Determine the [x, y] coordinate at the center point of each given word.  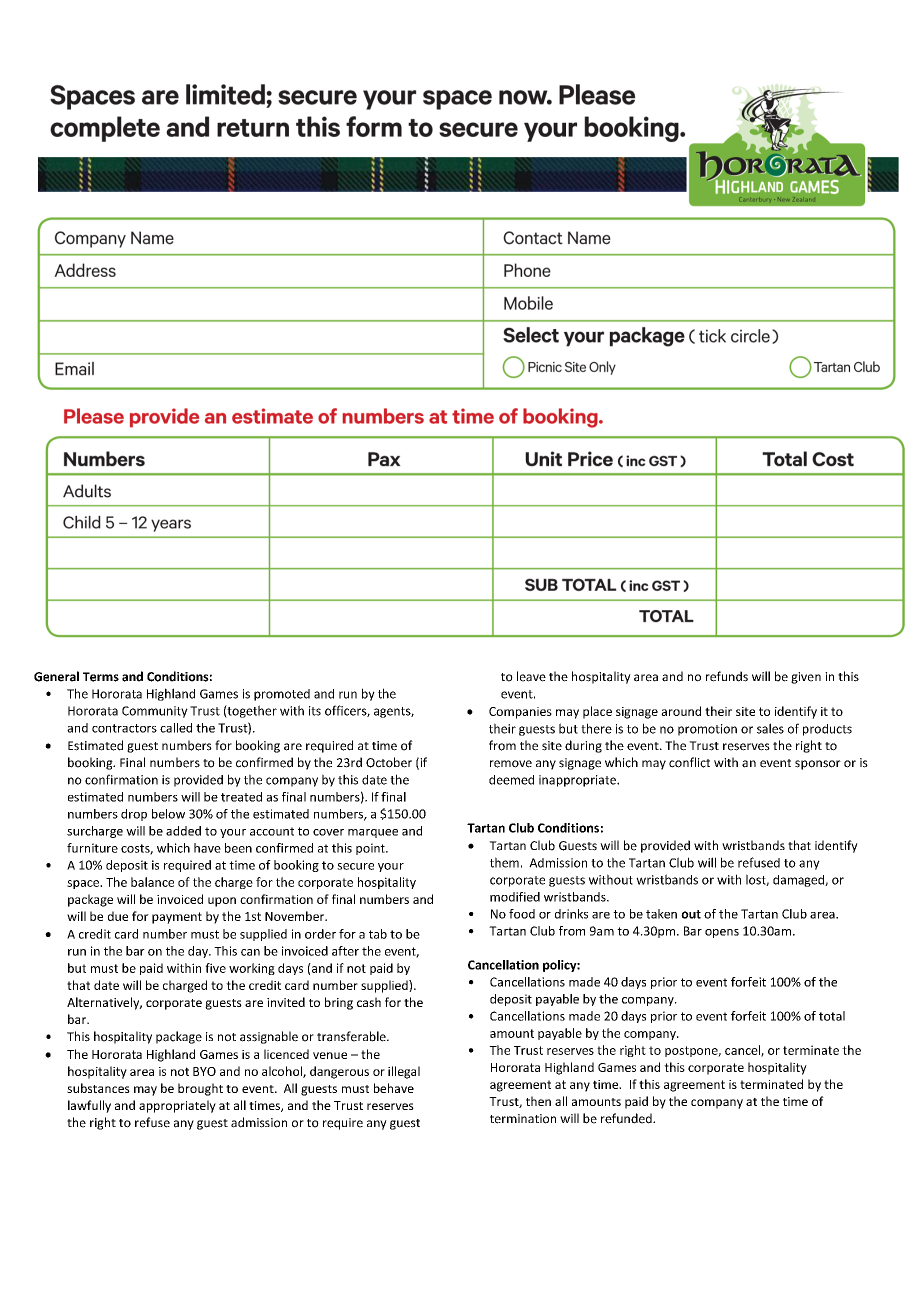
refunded [627, 1118]
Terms [101, 677]
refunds [727, 676]
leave [531, 676]
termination [523, 1119]
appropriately [177, 1106]
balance [152, 882]
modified [515, 897]
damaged [799, 881]
